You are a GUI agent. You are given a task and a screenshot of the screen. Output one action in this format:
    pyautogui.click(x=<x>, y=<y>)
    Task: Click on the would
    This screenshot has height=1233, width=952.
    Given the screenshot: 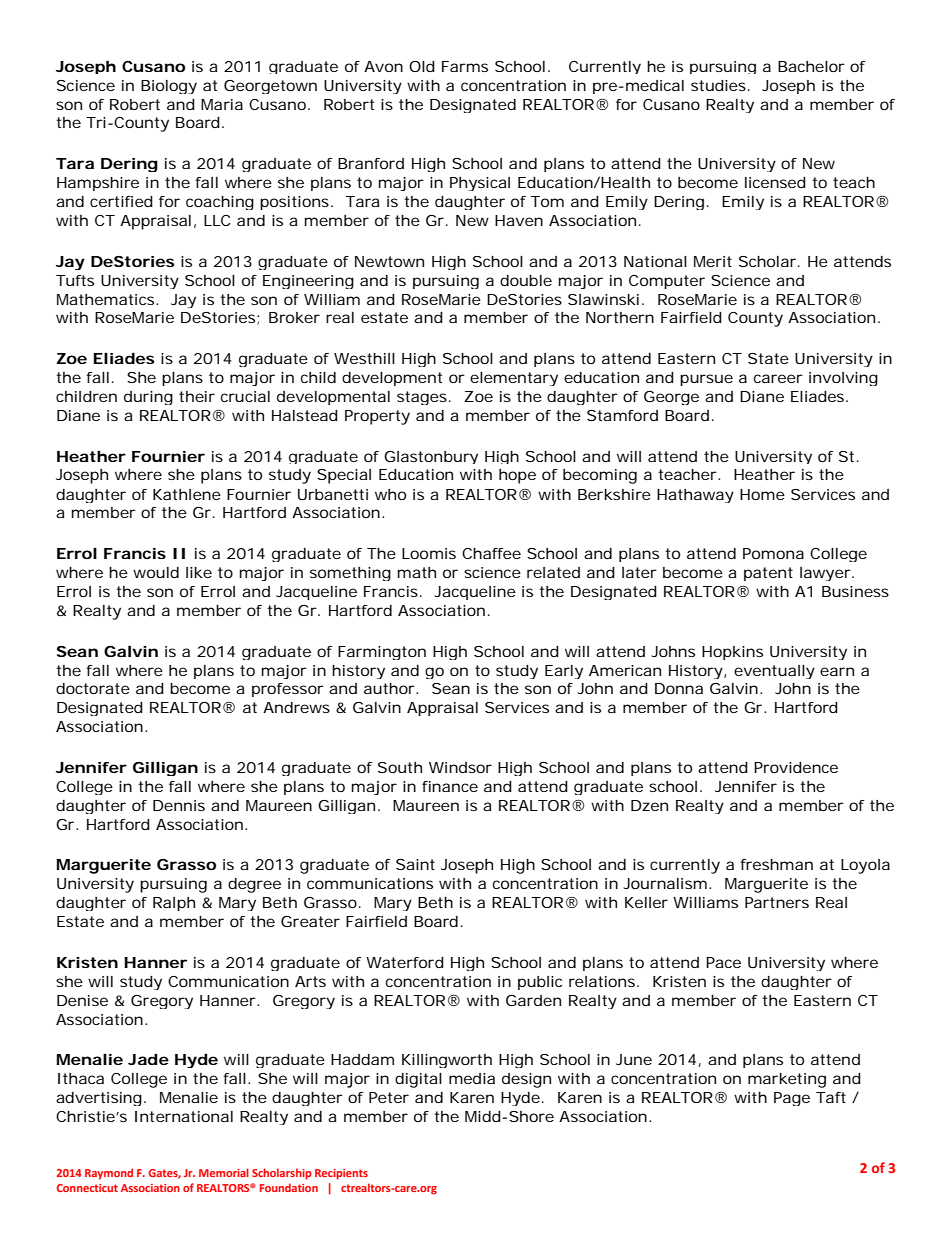 What is the action you would take?
    pyautogui.click(x=156, y=572)
